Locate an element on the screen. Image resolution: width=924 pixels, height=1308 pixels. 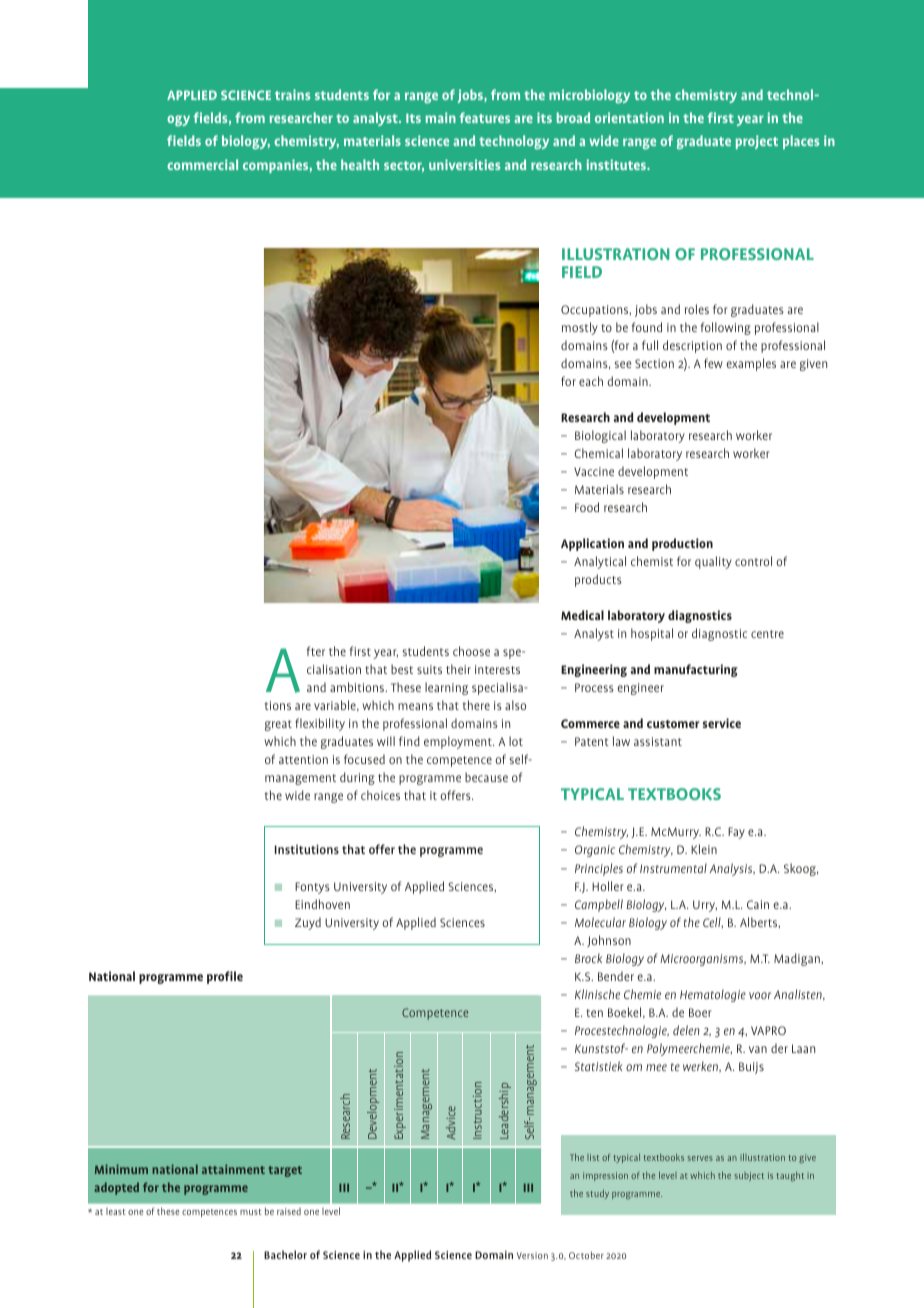
must is located at coordinates (251, 1212).
